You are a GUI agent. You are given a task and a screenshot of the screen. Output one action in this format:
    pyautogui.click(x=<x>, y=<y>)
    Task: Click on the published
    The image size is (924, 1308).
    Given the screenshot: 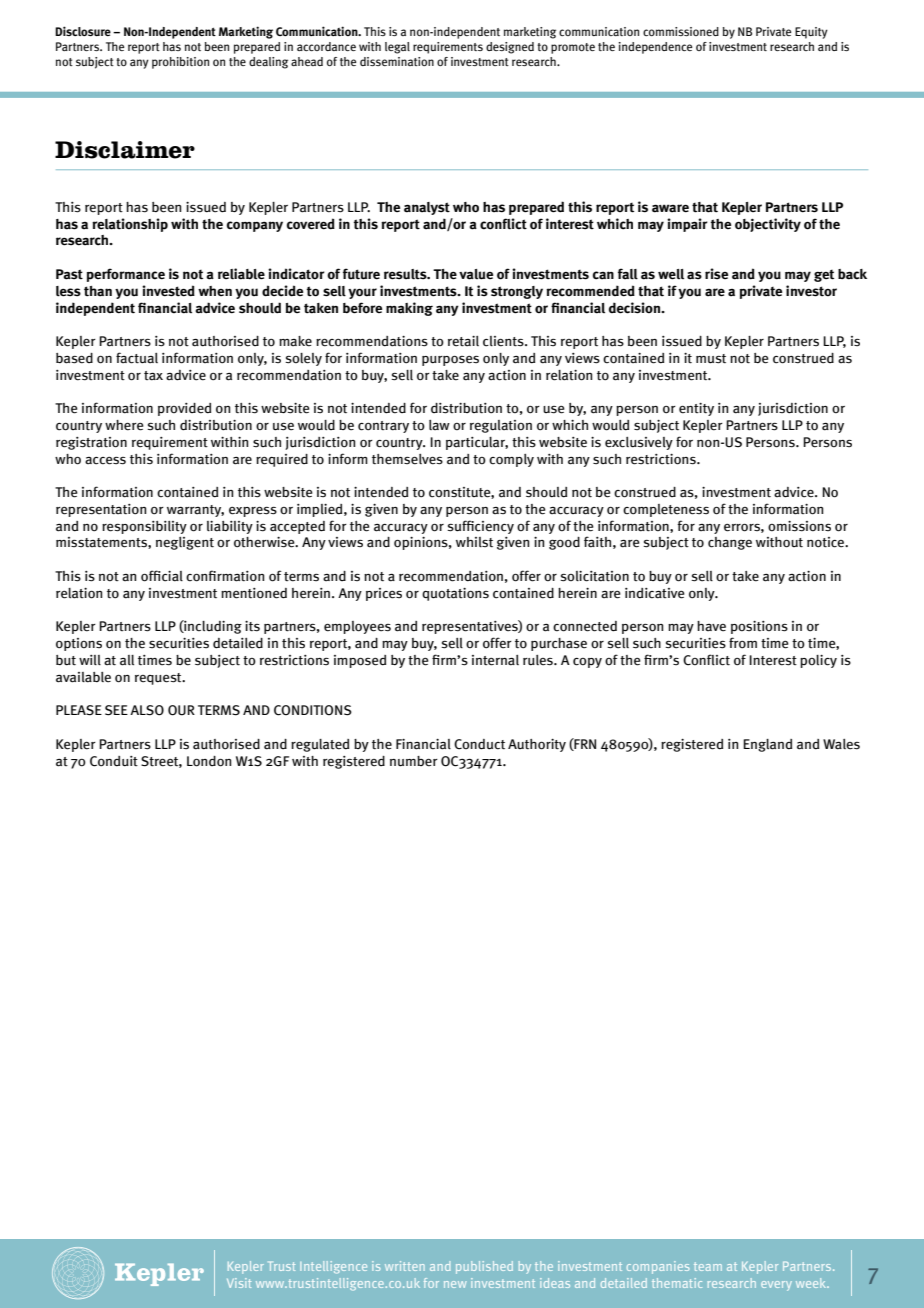 What is the action you would take?
    pyautogui.click(x=484, y=1267)
